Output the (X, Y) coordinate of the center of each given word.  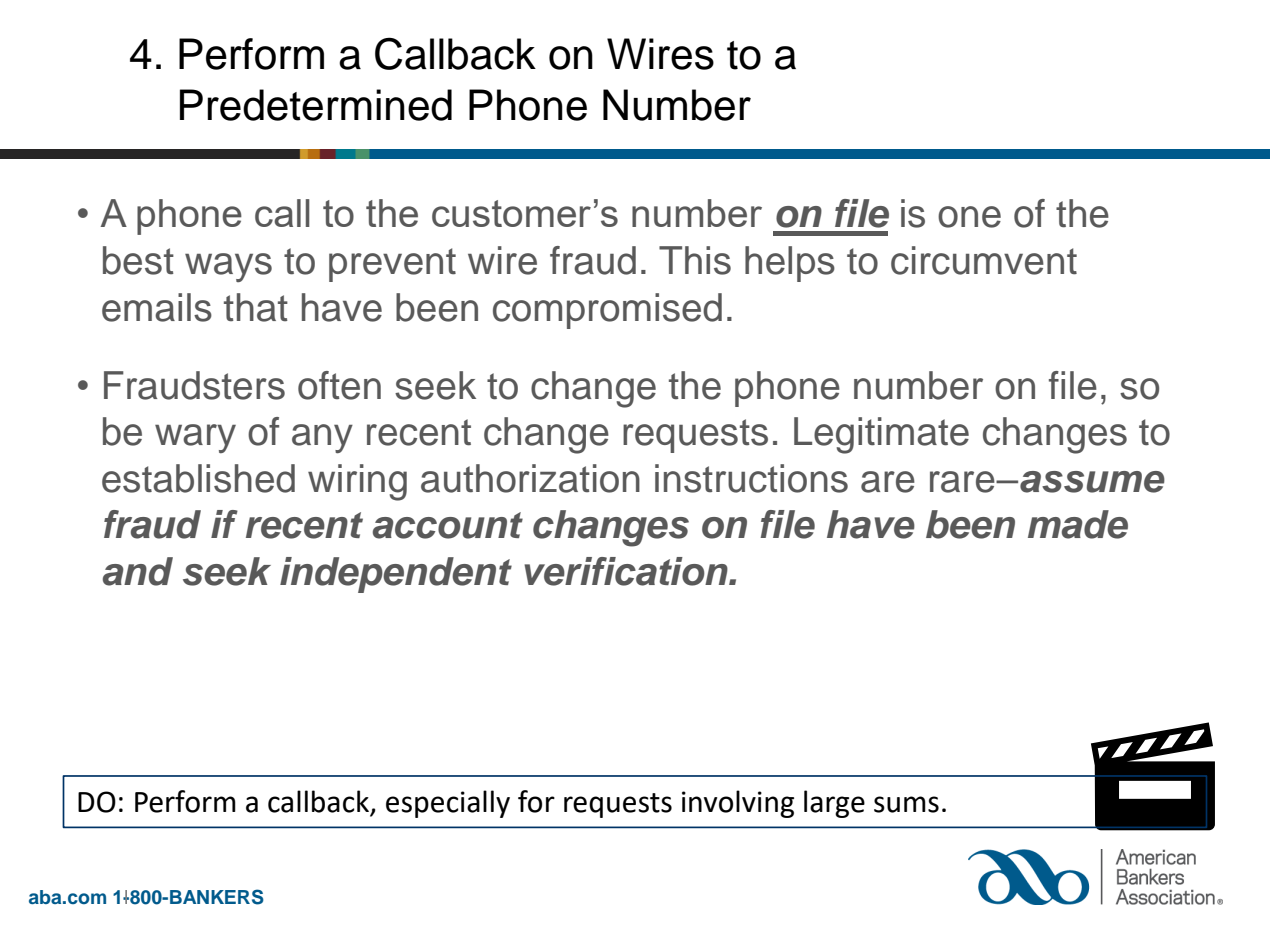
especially (448, 804)
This (695, 260)
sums (906, 804)
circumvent (984, 260)
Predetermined (316, 105)
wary (195, 438)
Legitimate (881, 435)
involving (738, 804)
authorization (530, 478)
